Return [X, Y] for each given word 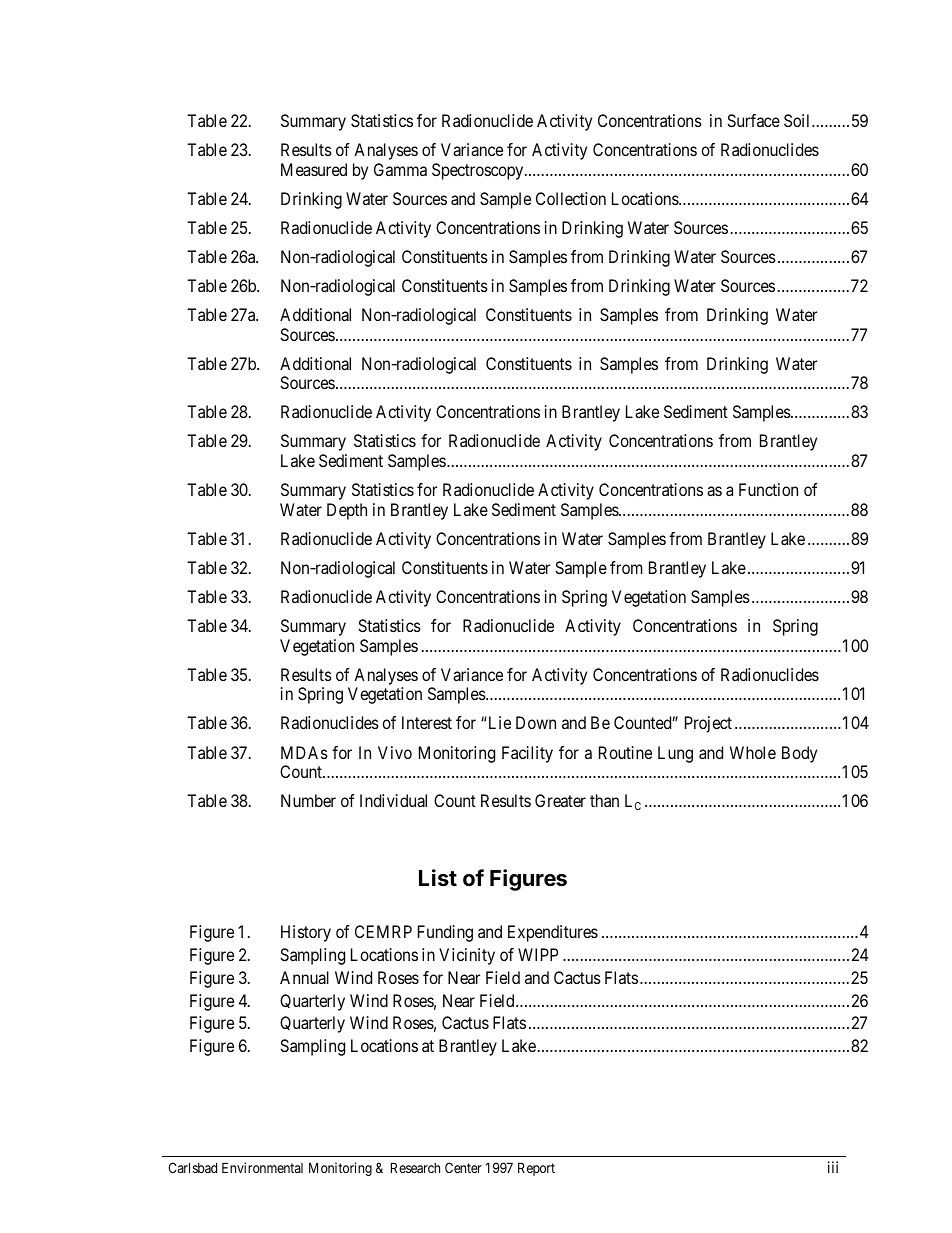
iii [833, 1167]
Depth [347, 511]
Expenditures [553, 933]
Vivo [395, 752]
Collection [571, 198]
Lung [675, 754]
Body [799, 754]
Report [536, 1169]
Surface [753, 120]
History [306, 933]
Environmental [262, 1167]
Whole [753, 752]
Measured [314, 169]
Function [768, 489]
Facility [527, 754]
